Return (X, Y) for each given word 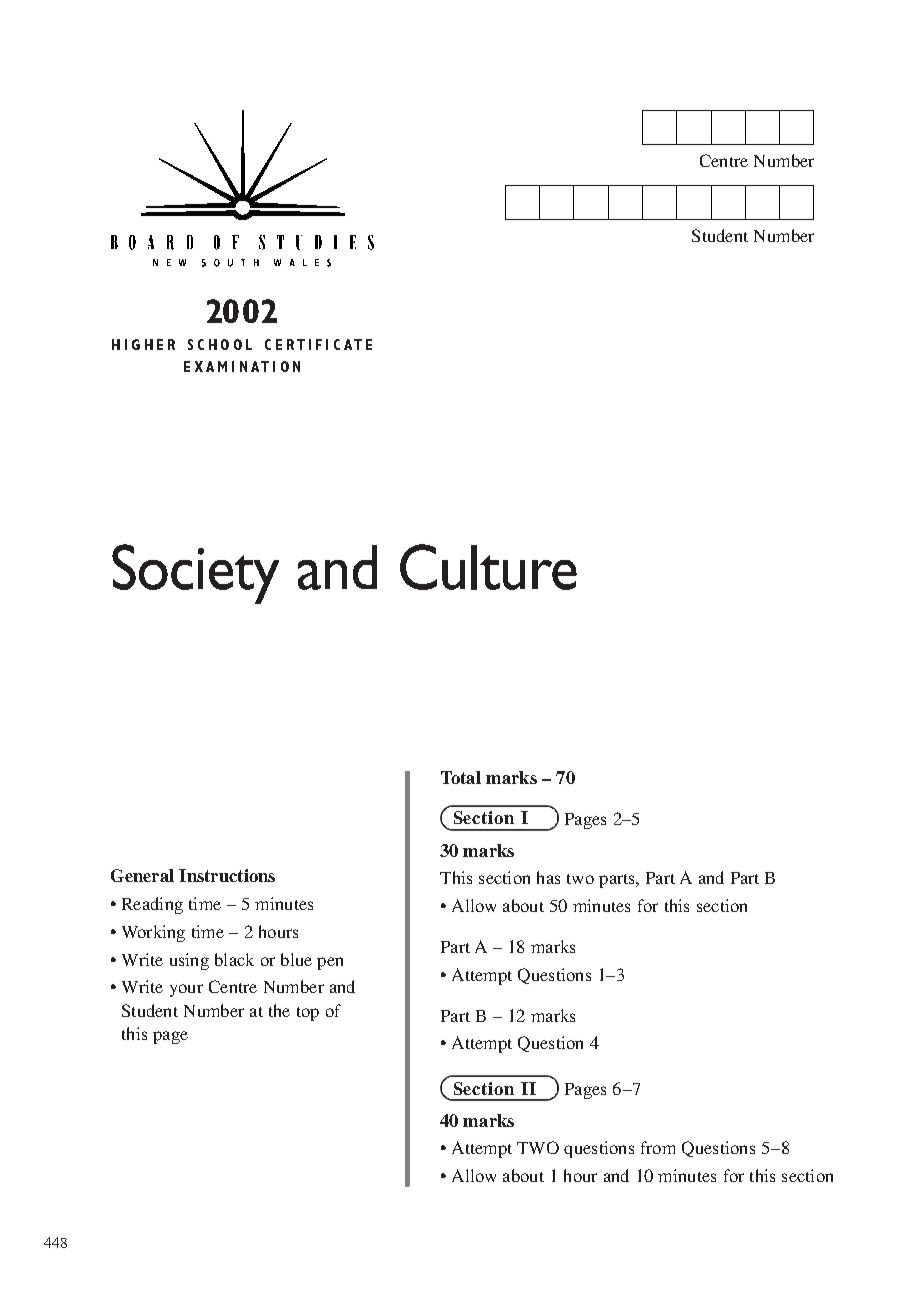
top (308, 1014)
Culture (488, 567)
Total (461, 777)
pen (330, 963)
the (279, 1010)
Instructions (227, 875)
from (658, 1147)
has (548, 877)
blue (296, 959)
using (189, 961)
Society (195, 574)
